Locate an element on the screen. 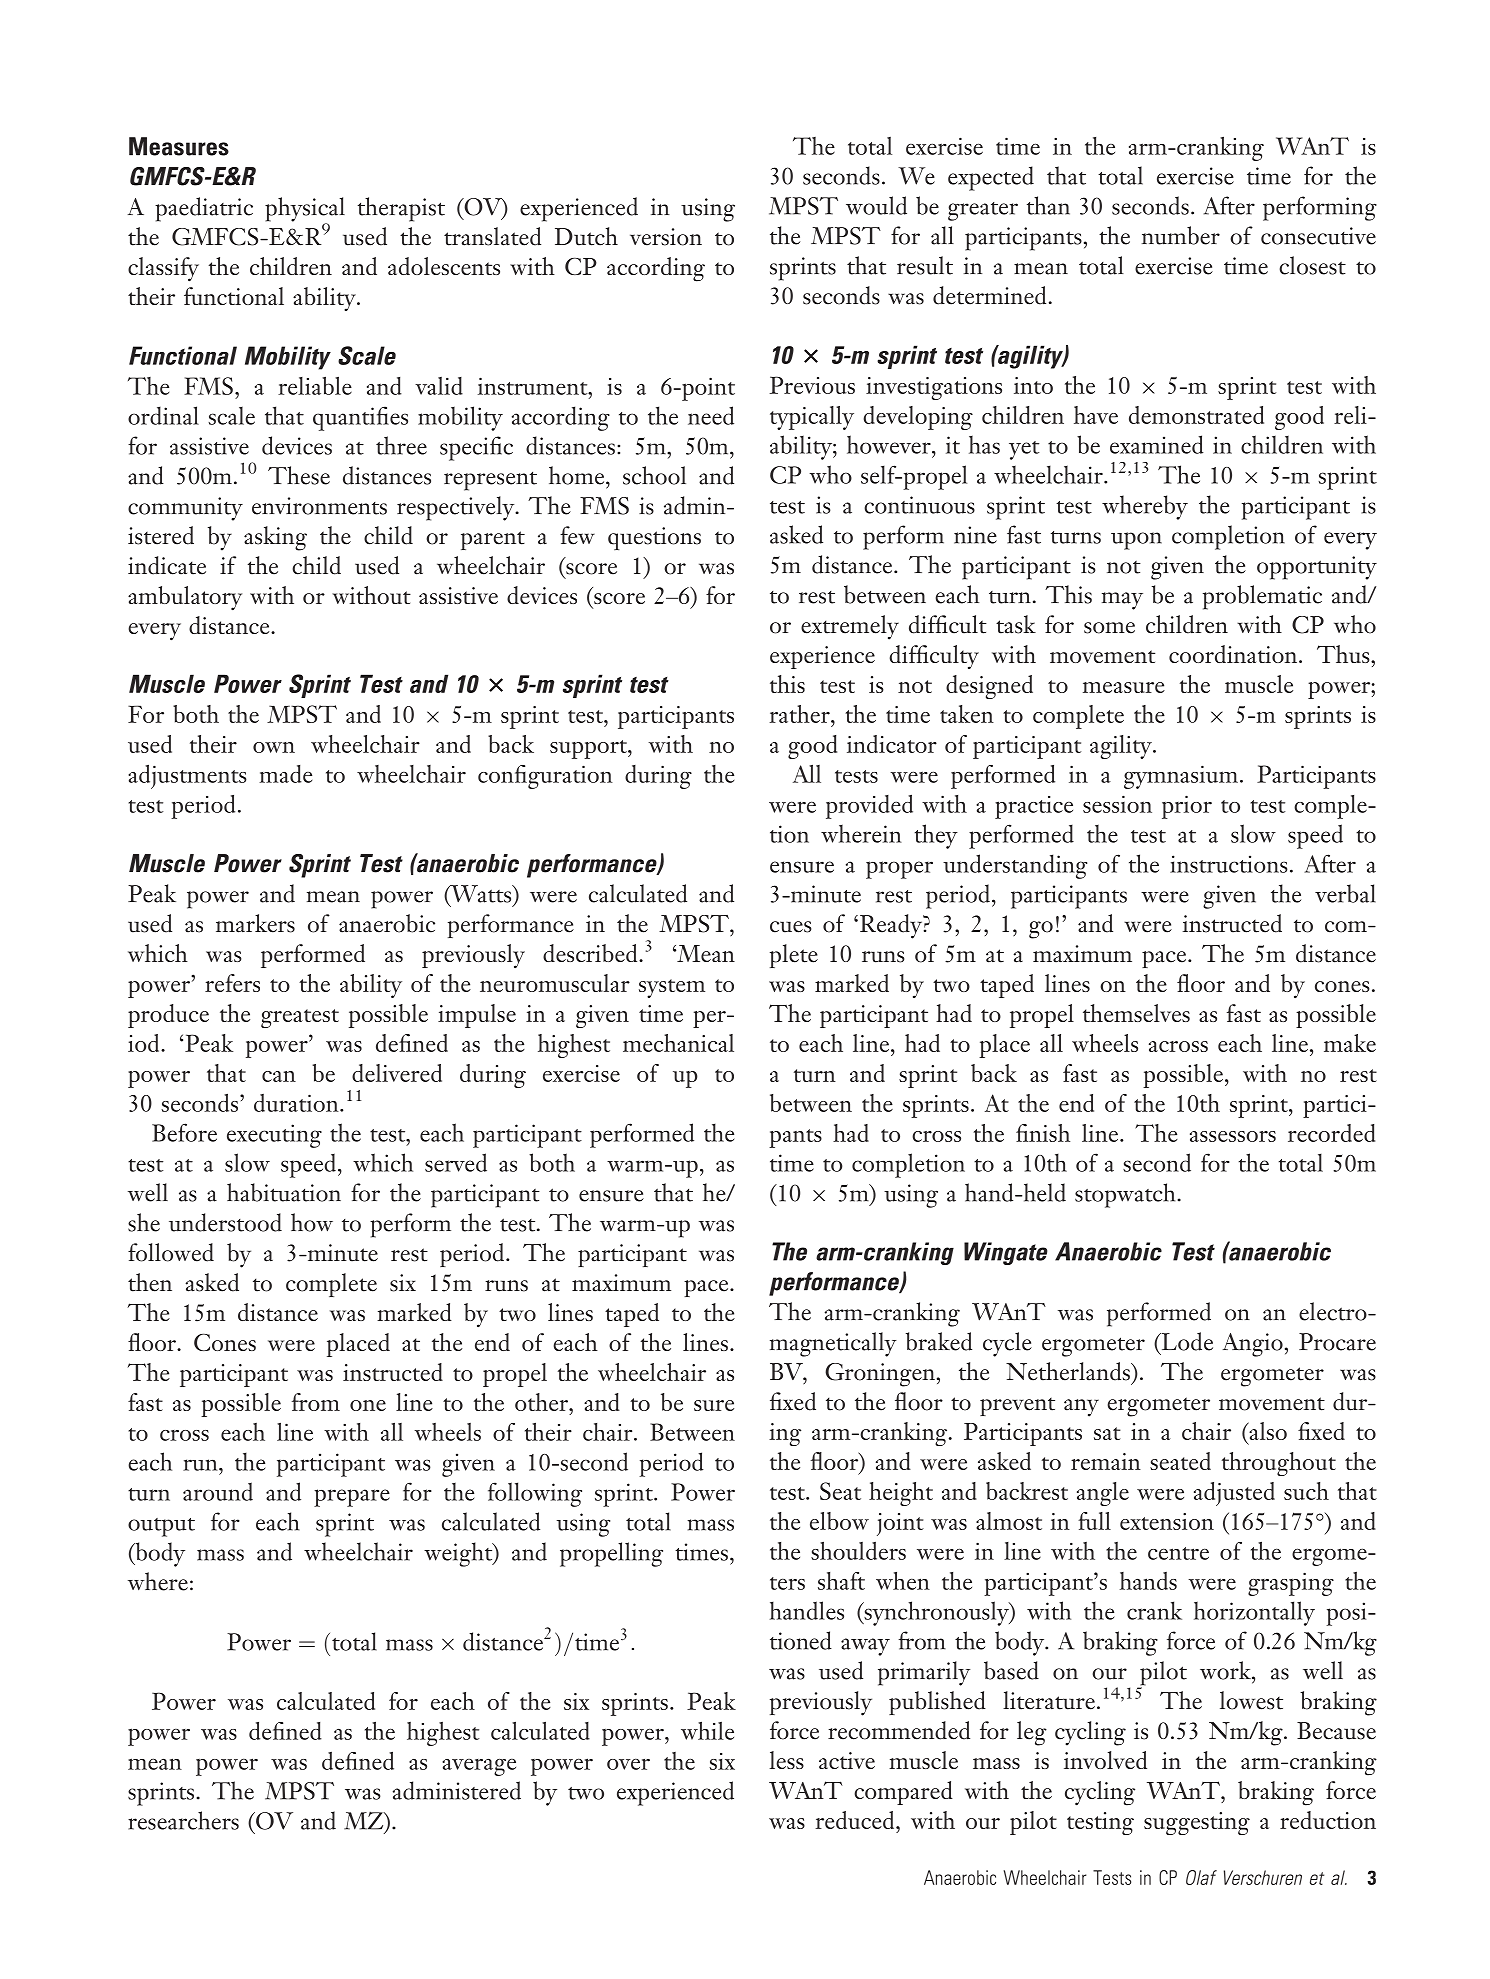  less is located at coordinates (786, 1760).
